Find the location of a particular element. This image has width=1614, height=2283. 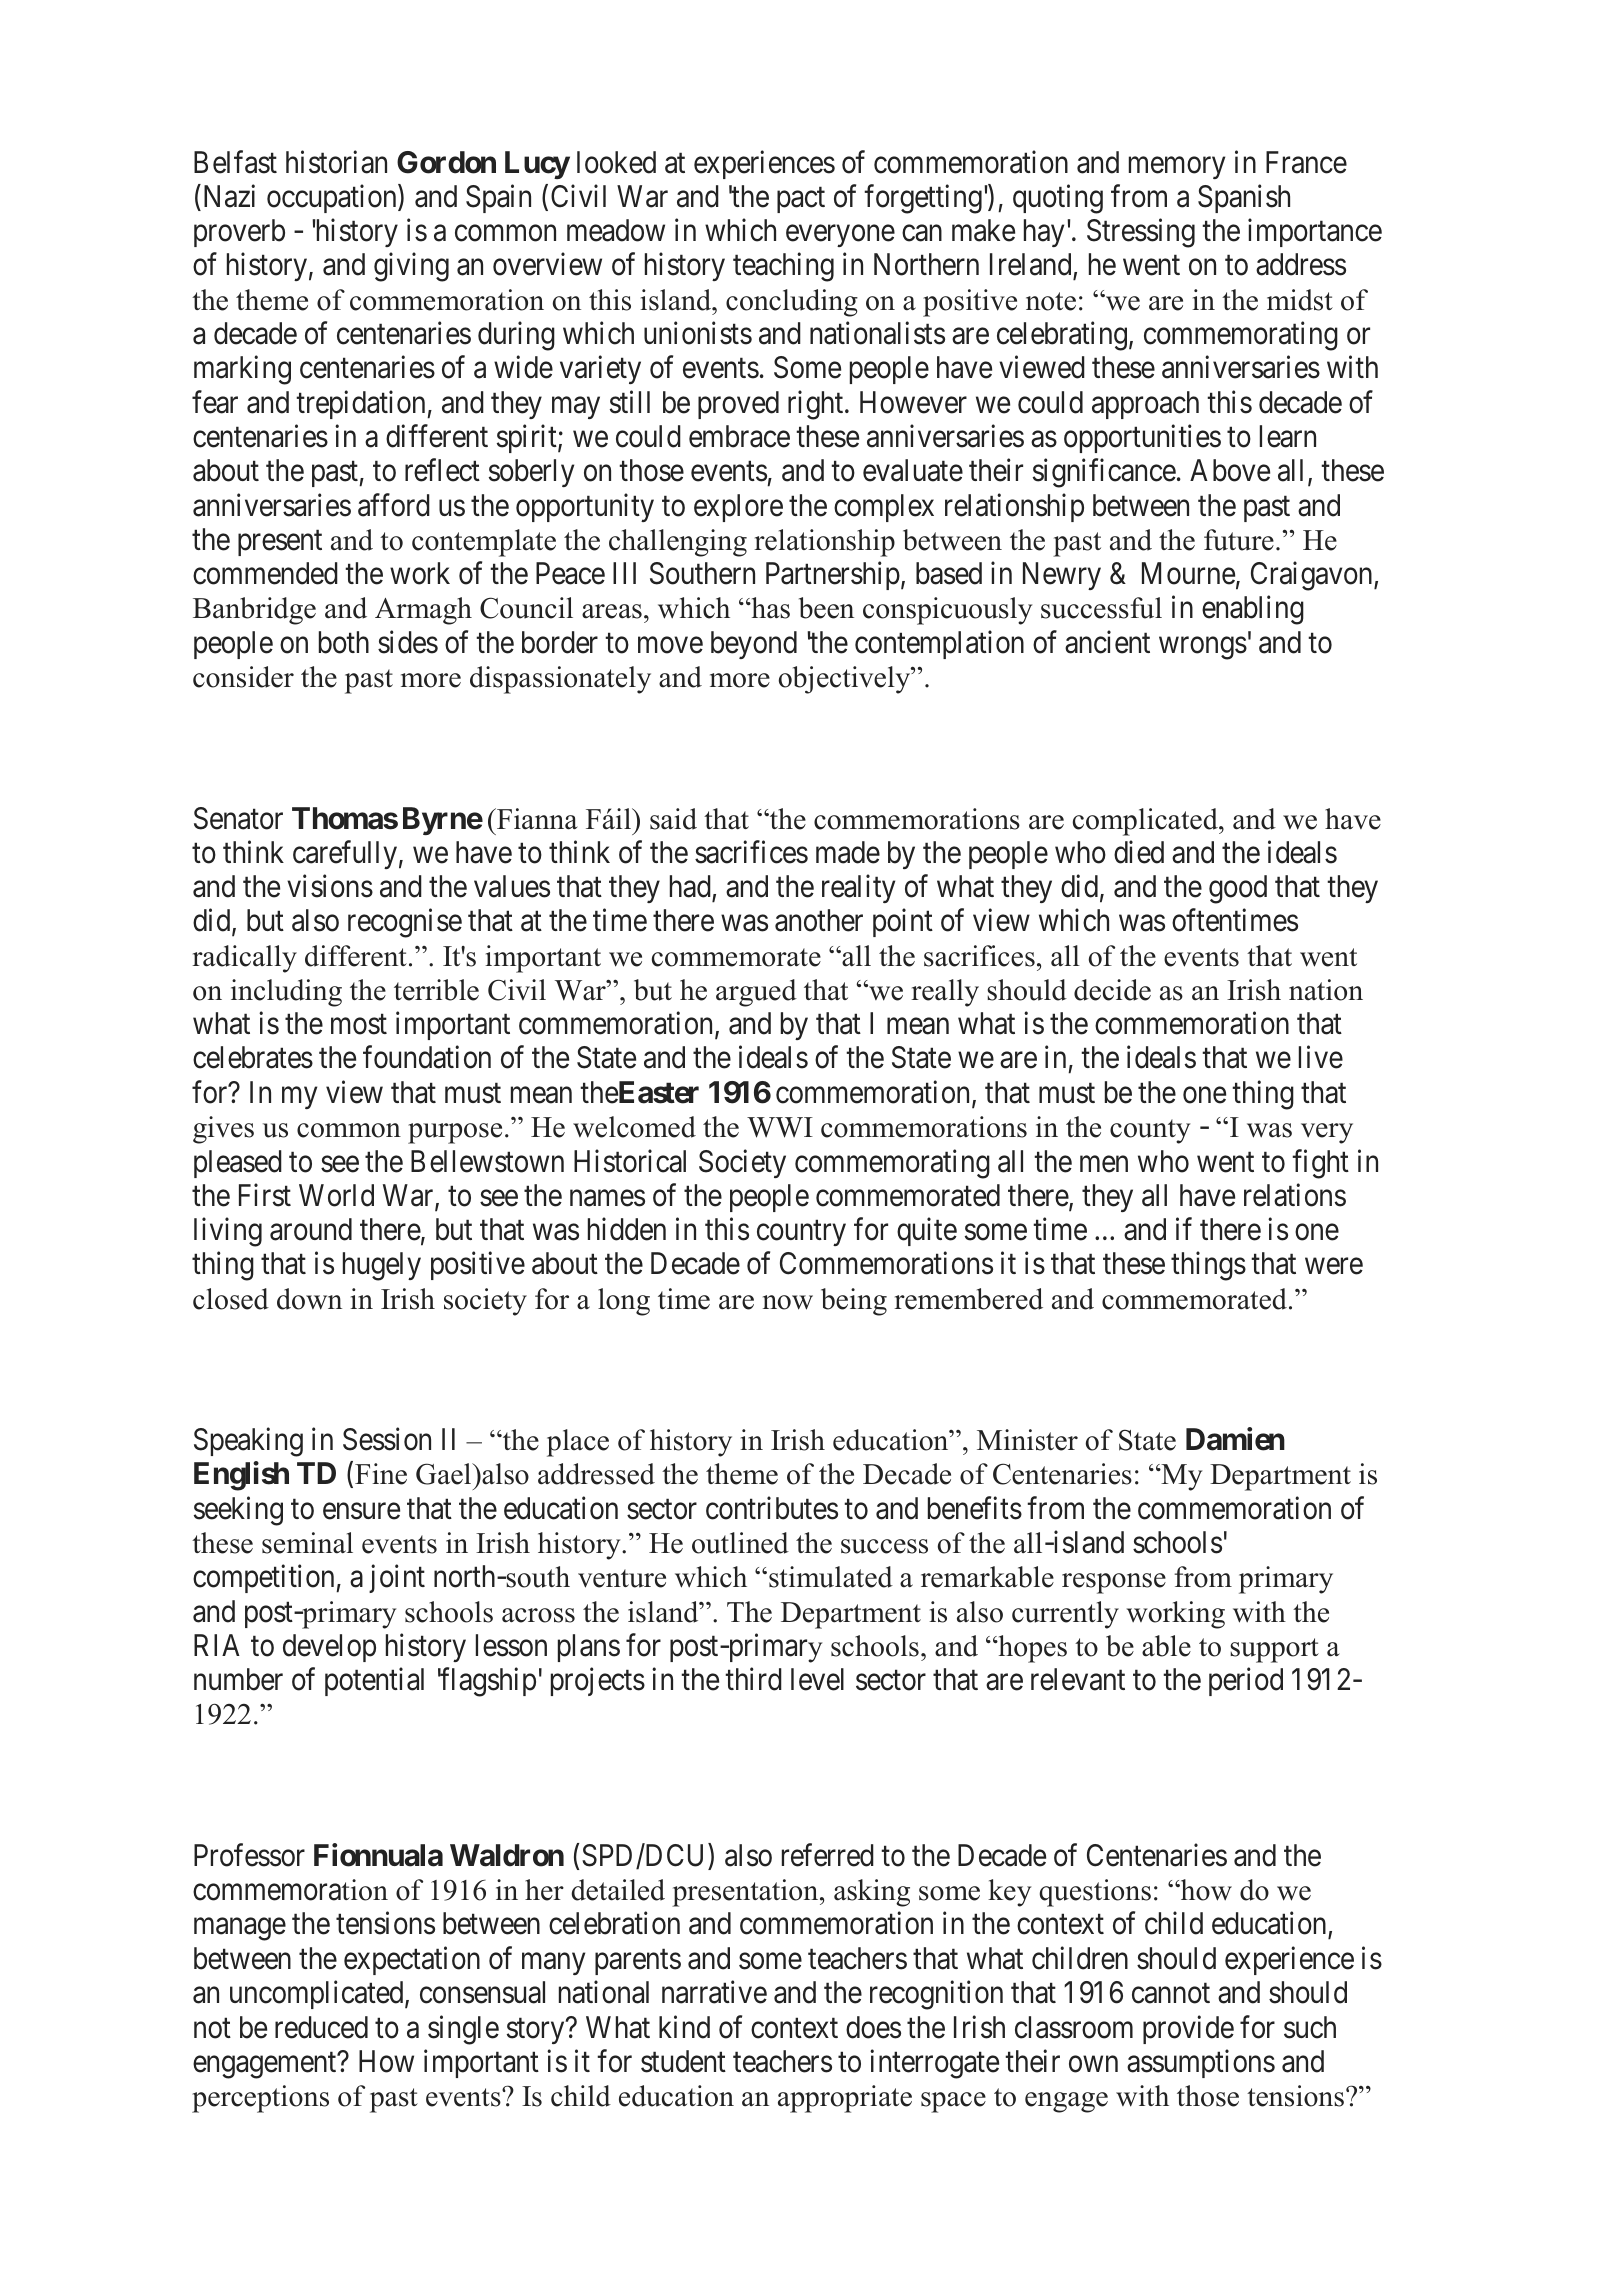

pact is located at coordinates (801, 200).
